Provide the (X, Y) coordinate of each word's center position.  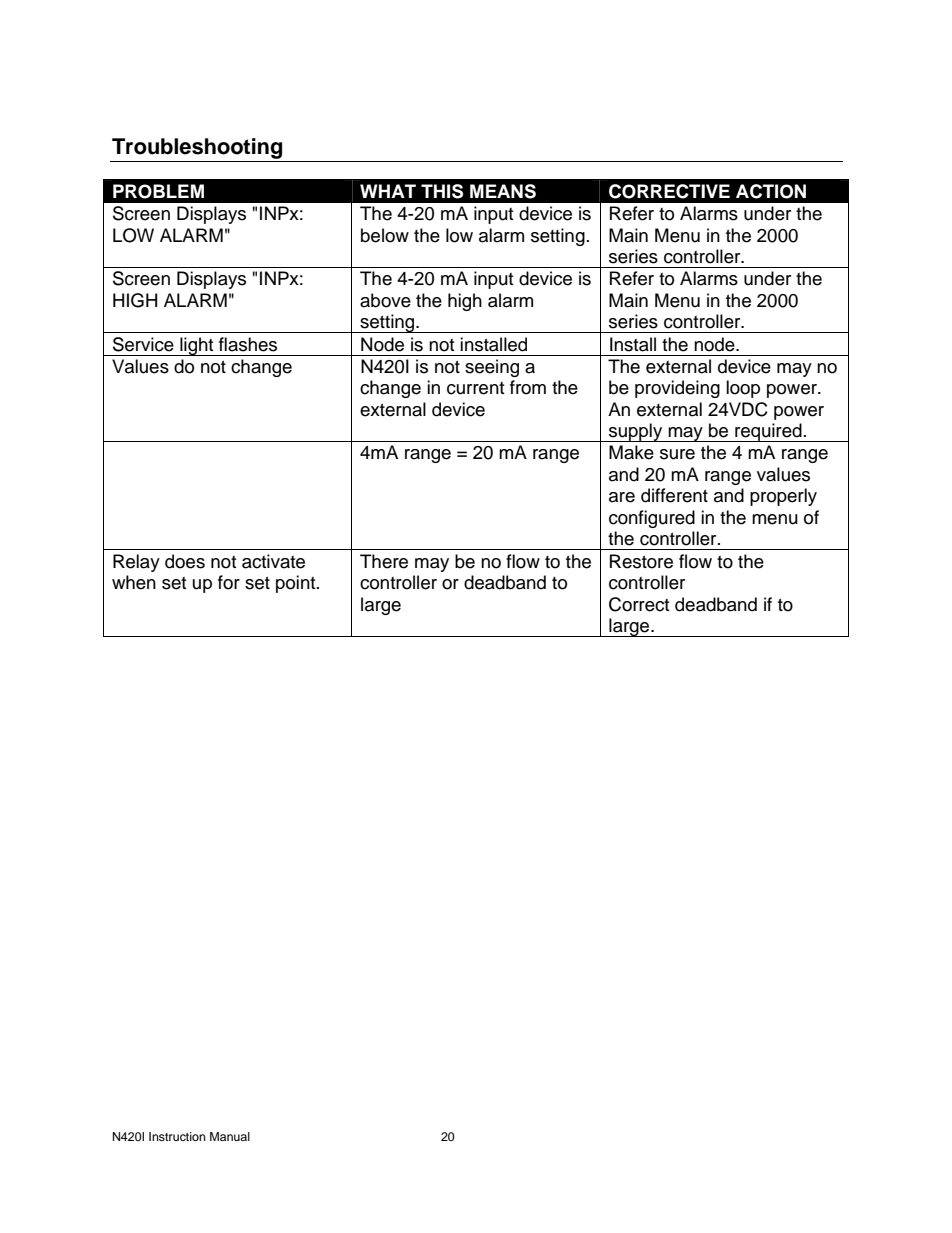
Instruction (177, 1136)
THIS (442, 191)
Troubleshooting (197, 150)
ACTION (771, 191)
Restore (641, 561)
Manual (230, 1136)
